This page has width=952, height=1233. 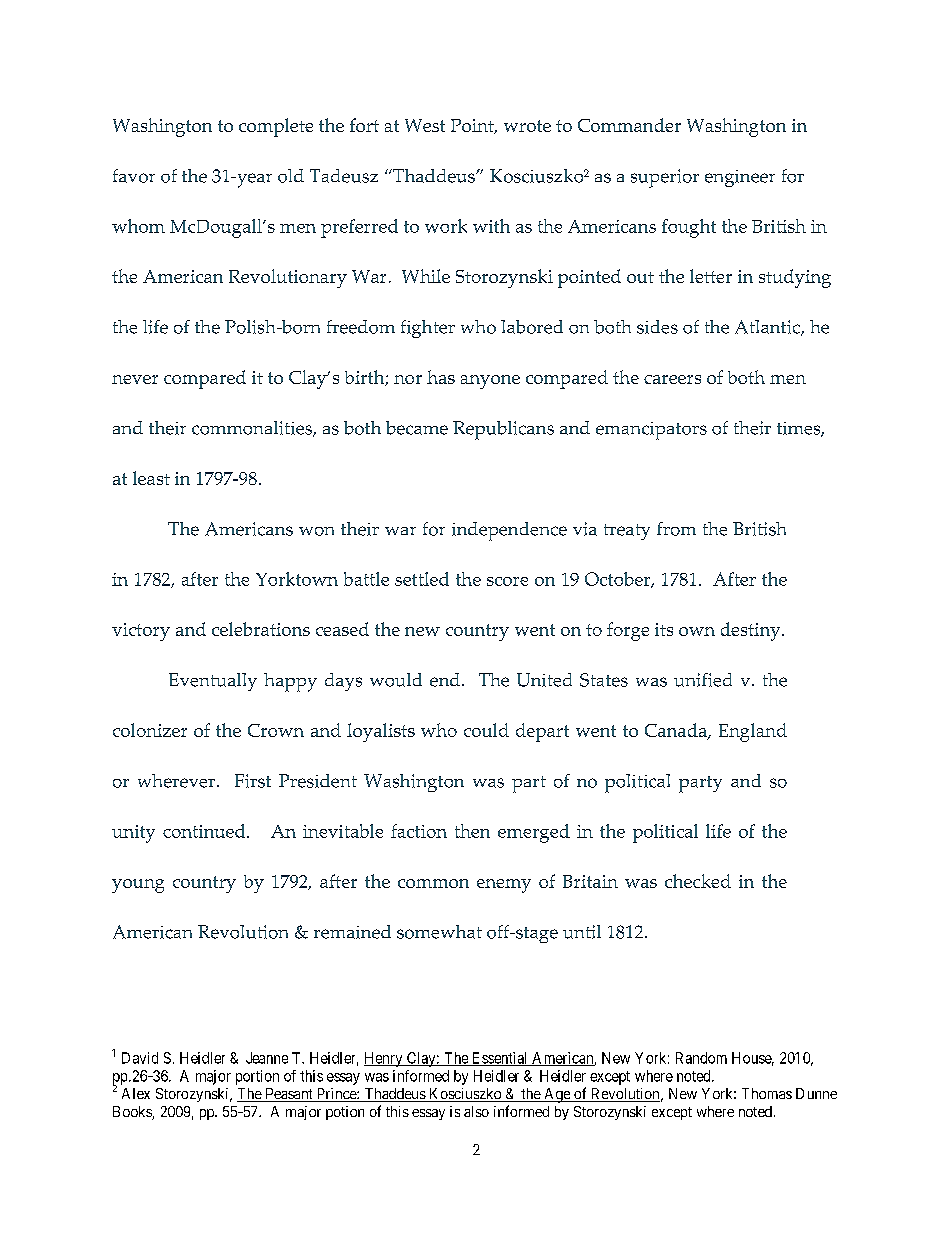 What do you see at coordinates (472, 831) in the page?
I see `then` at bounding box center [472, 831].
